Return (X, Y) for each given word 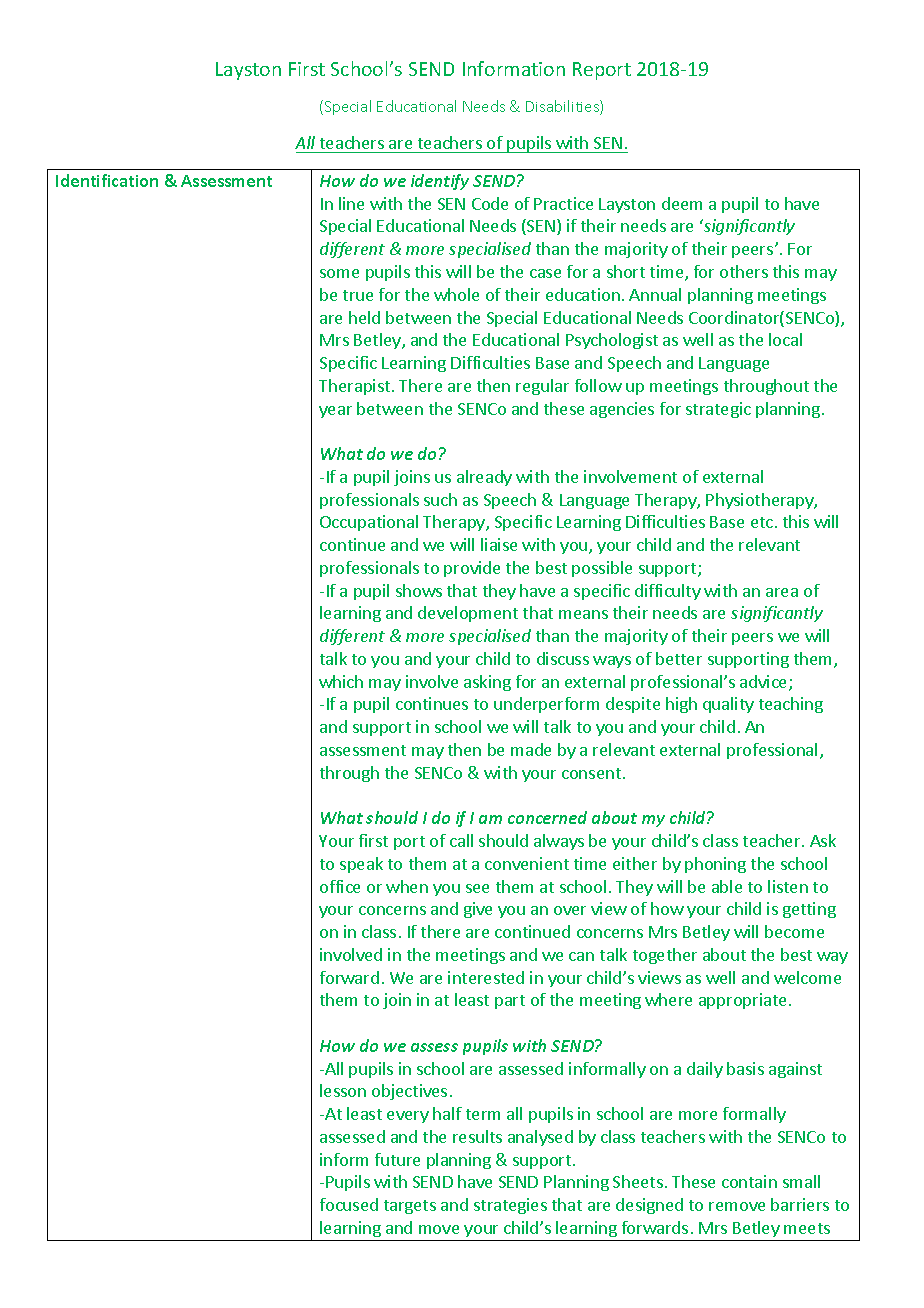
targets (410, 1207)
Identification (107, 180)
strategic (718, 410)
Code (490, 203)
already (484, 478)
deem (682, 203)
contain (749, 1181)
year (335, 412)
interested (486, 977)
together (665, 956)
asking (487, 683)
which (341, 681)
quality (728, 705)
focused (349, 1204)
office (340, 886)
